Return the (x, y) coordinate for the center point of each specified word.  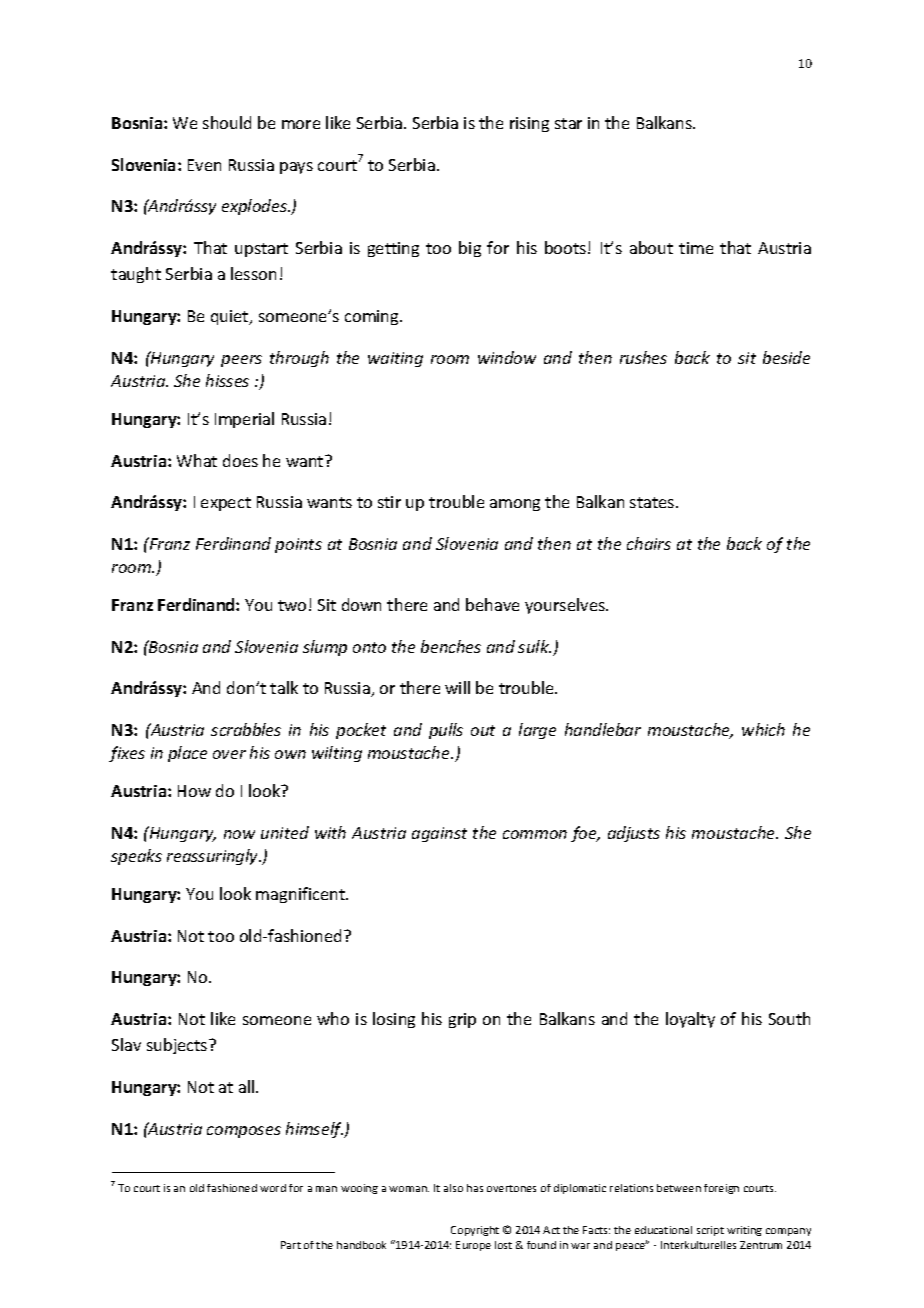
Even (204, 165)
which (763, 729)
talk (284, 687)
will (457, 687)
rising (529, 124)
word (273, 1188)
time (696, 248)
